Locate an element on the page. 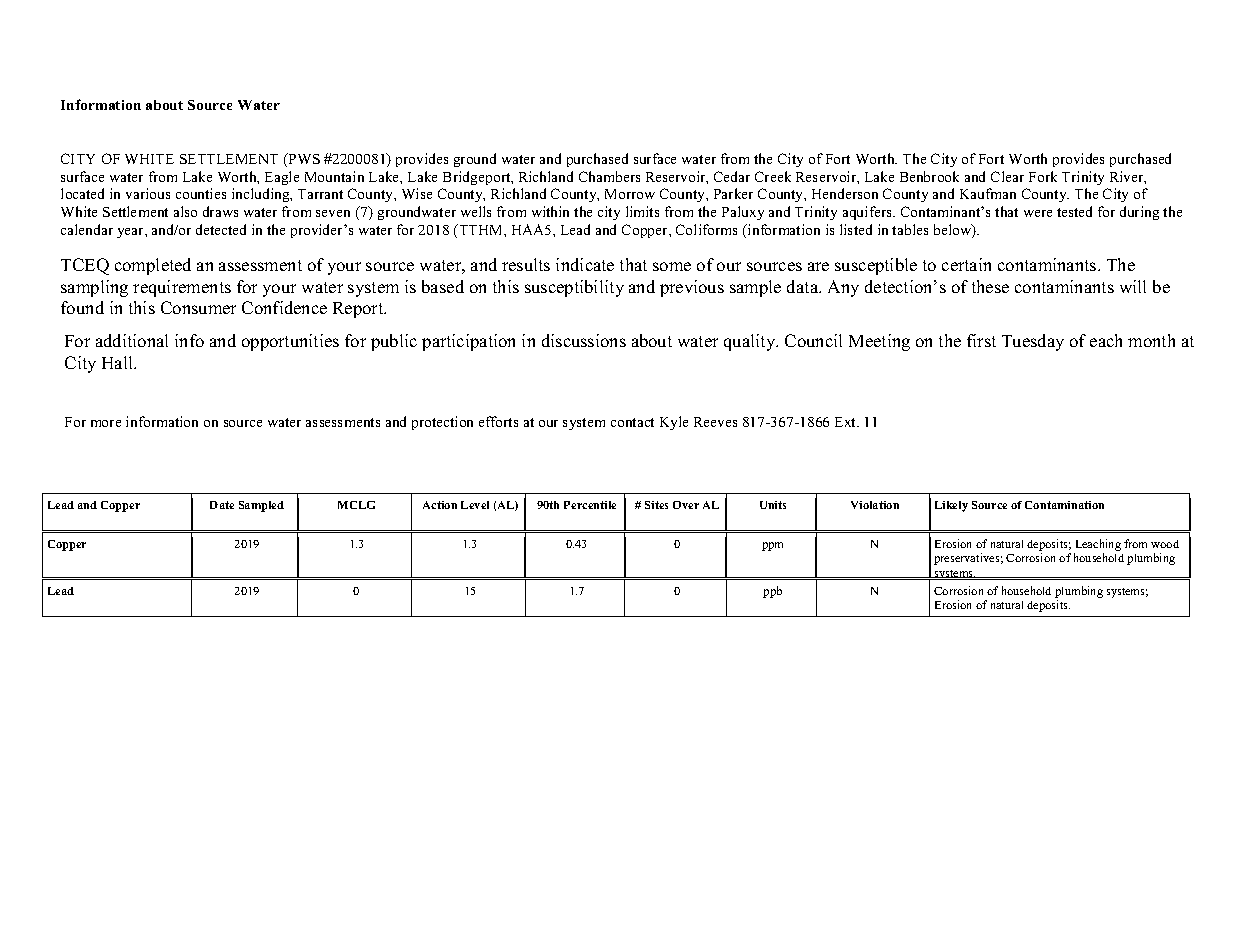 The image size is (1233, 952). counties is located at coordinates (201, 193).
